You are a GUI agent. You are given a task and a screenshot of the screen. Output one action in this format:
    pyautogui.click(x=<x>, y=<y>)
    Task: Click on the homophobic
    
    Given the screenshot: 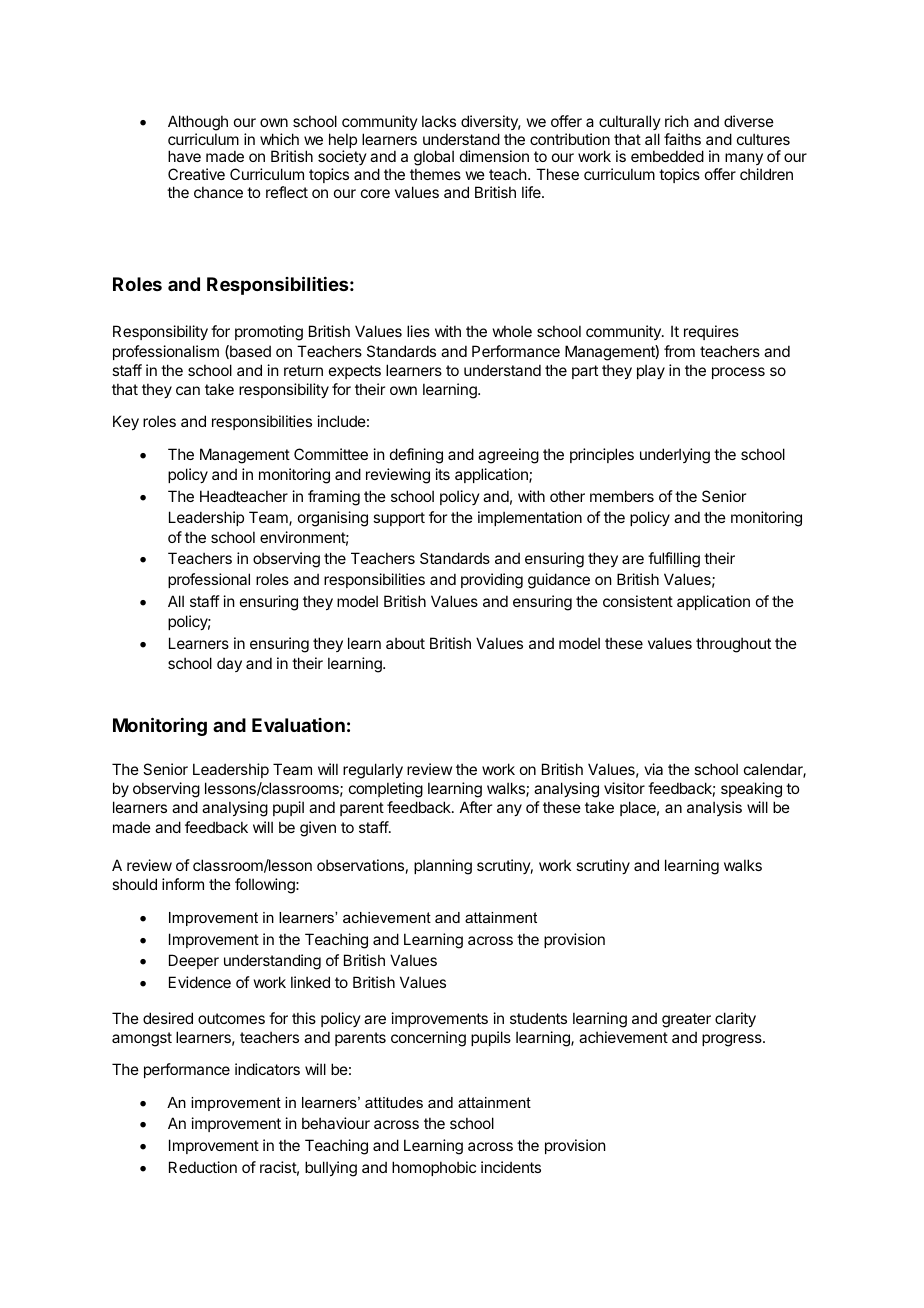 What is the action you would take?
    pyautogui.click(x=434, y=1168)
